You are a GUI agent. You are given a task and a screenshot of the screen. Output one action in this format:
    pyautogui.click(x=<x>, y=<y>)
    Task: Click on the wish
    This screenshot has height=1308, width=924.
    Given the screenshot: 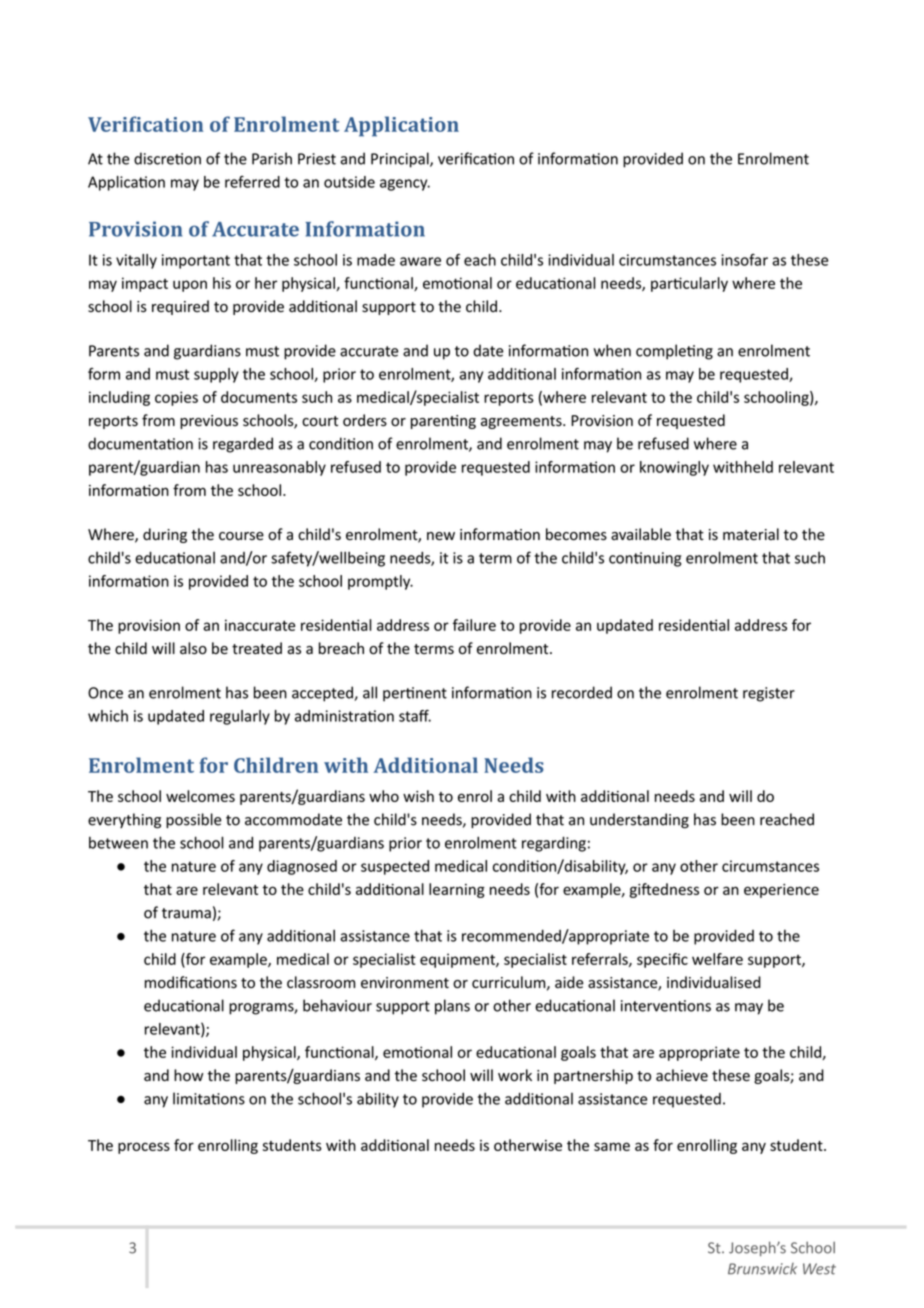 What is the action you would take?
    pyautogui.click(x=418, y=796)
